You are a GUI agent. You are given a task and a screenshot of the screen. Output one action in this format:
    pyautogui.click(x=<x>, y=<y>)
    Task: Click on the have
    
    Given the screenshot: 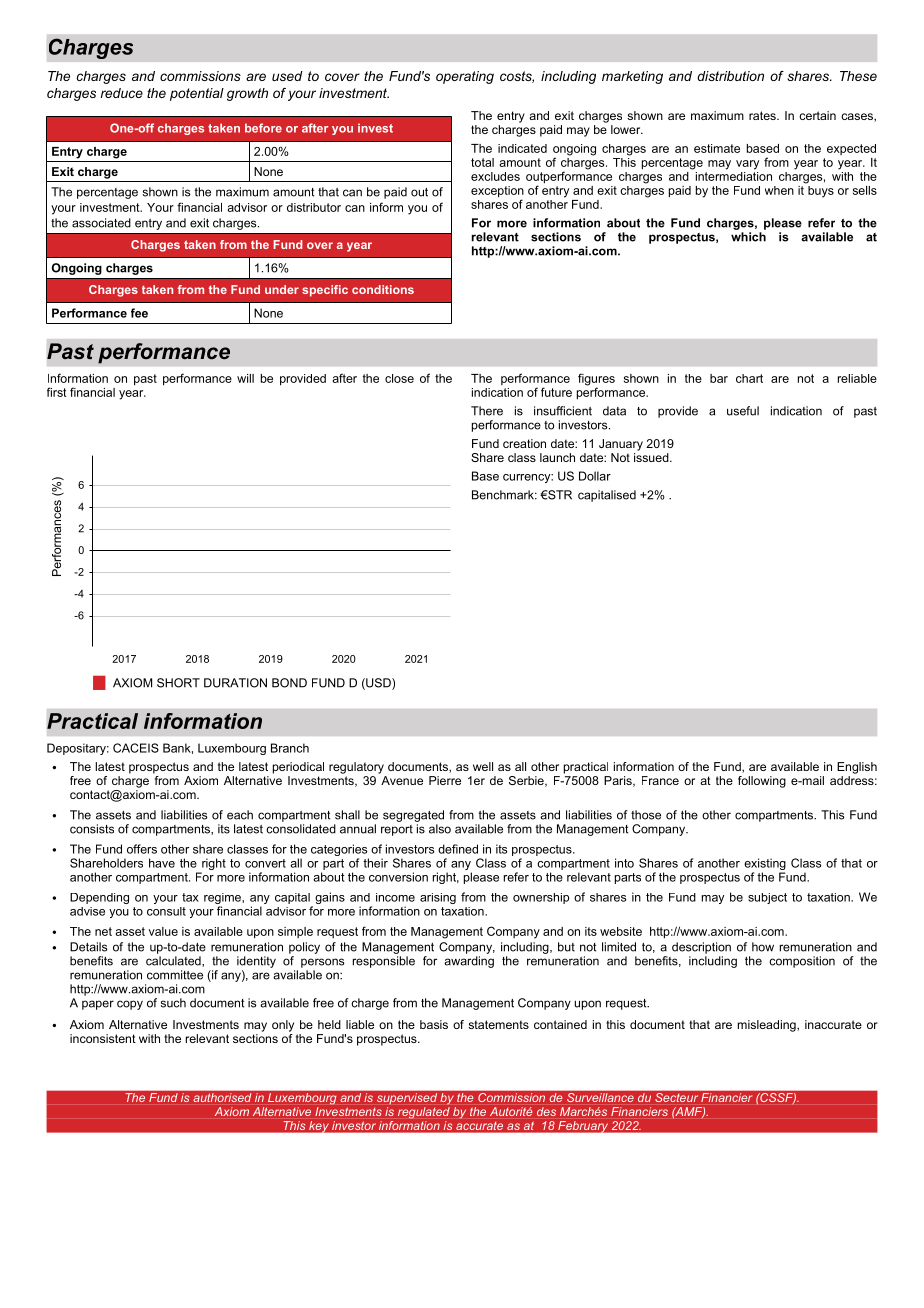 What is the action you would take?
    pyautogui.click(x=162, y=863)
